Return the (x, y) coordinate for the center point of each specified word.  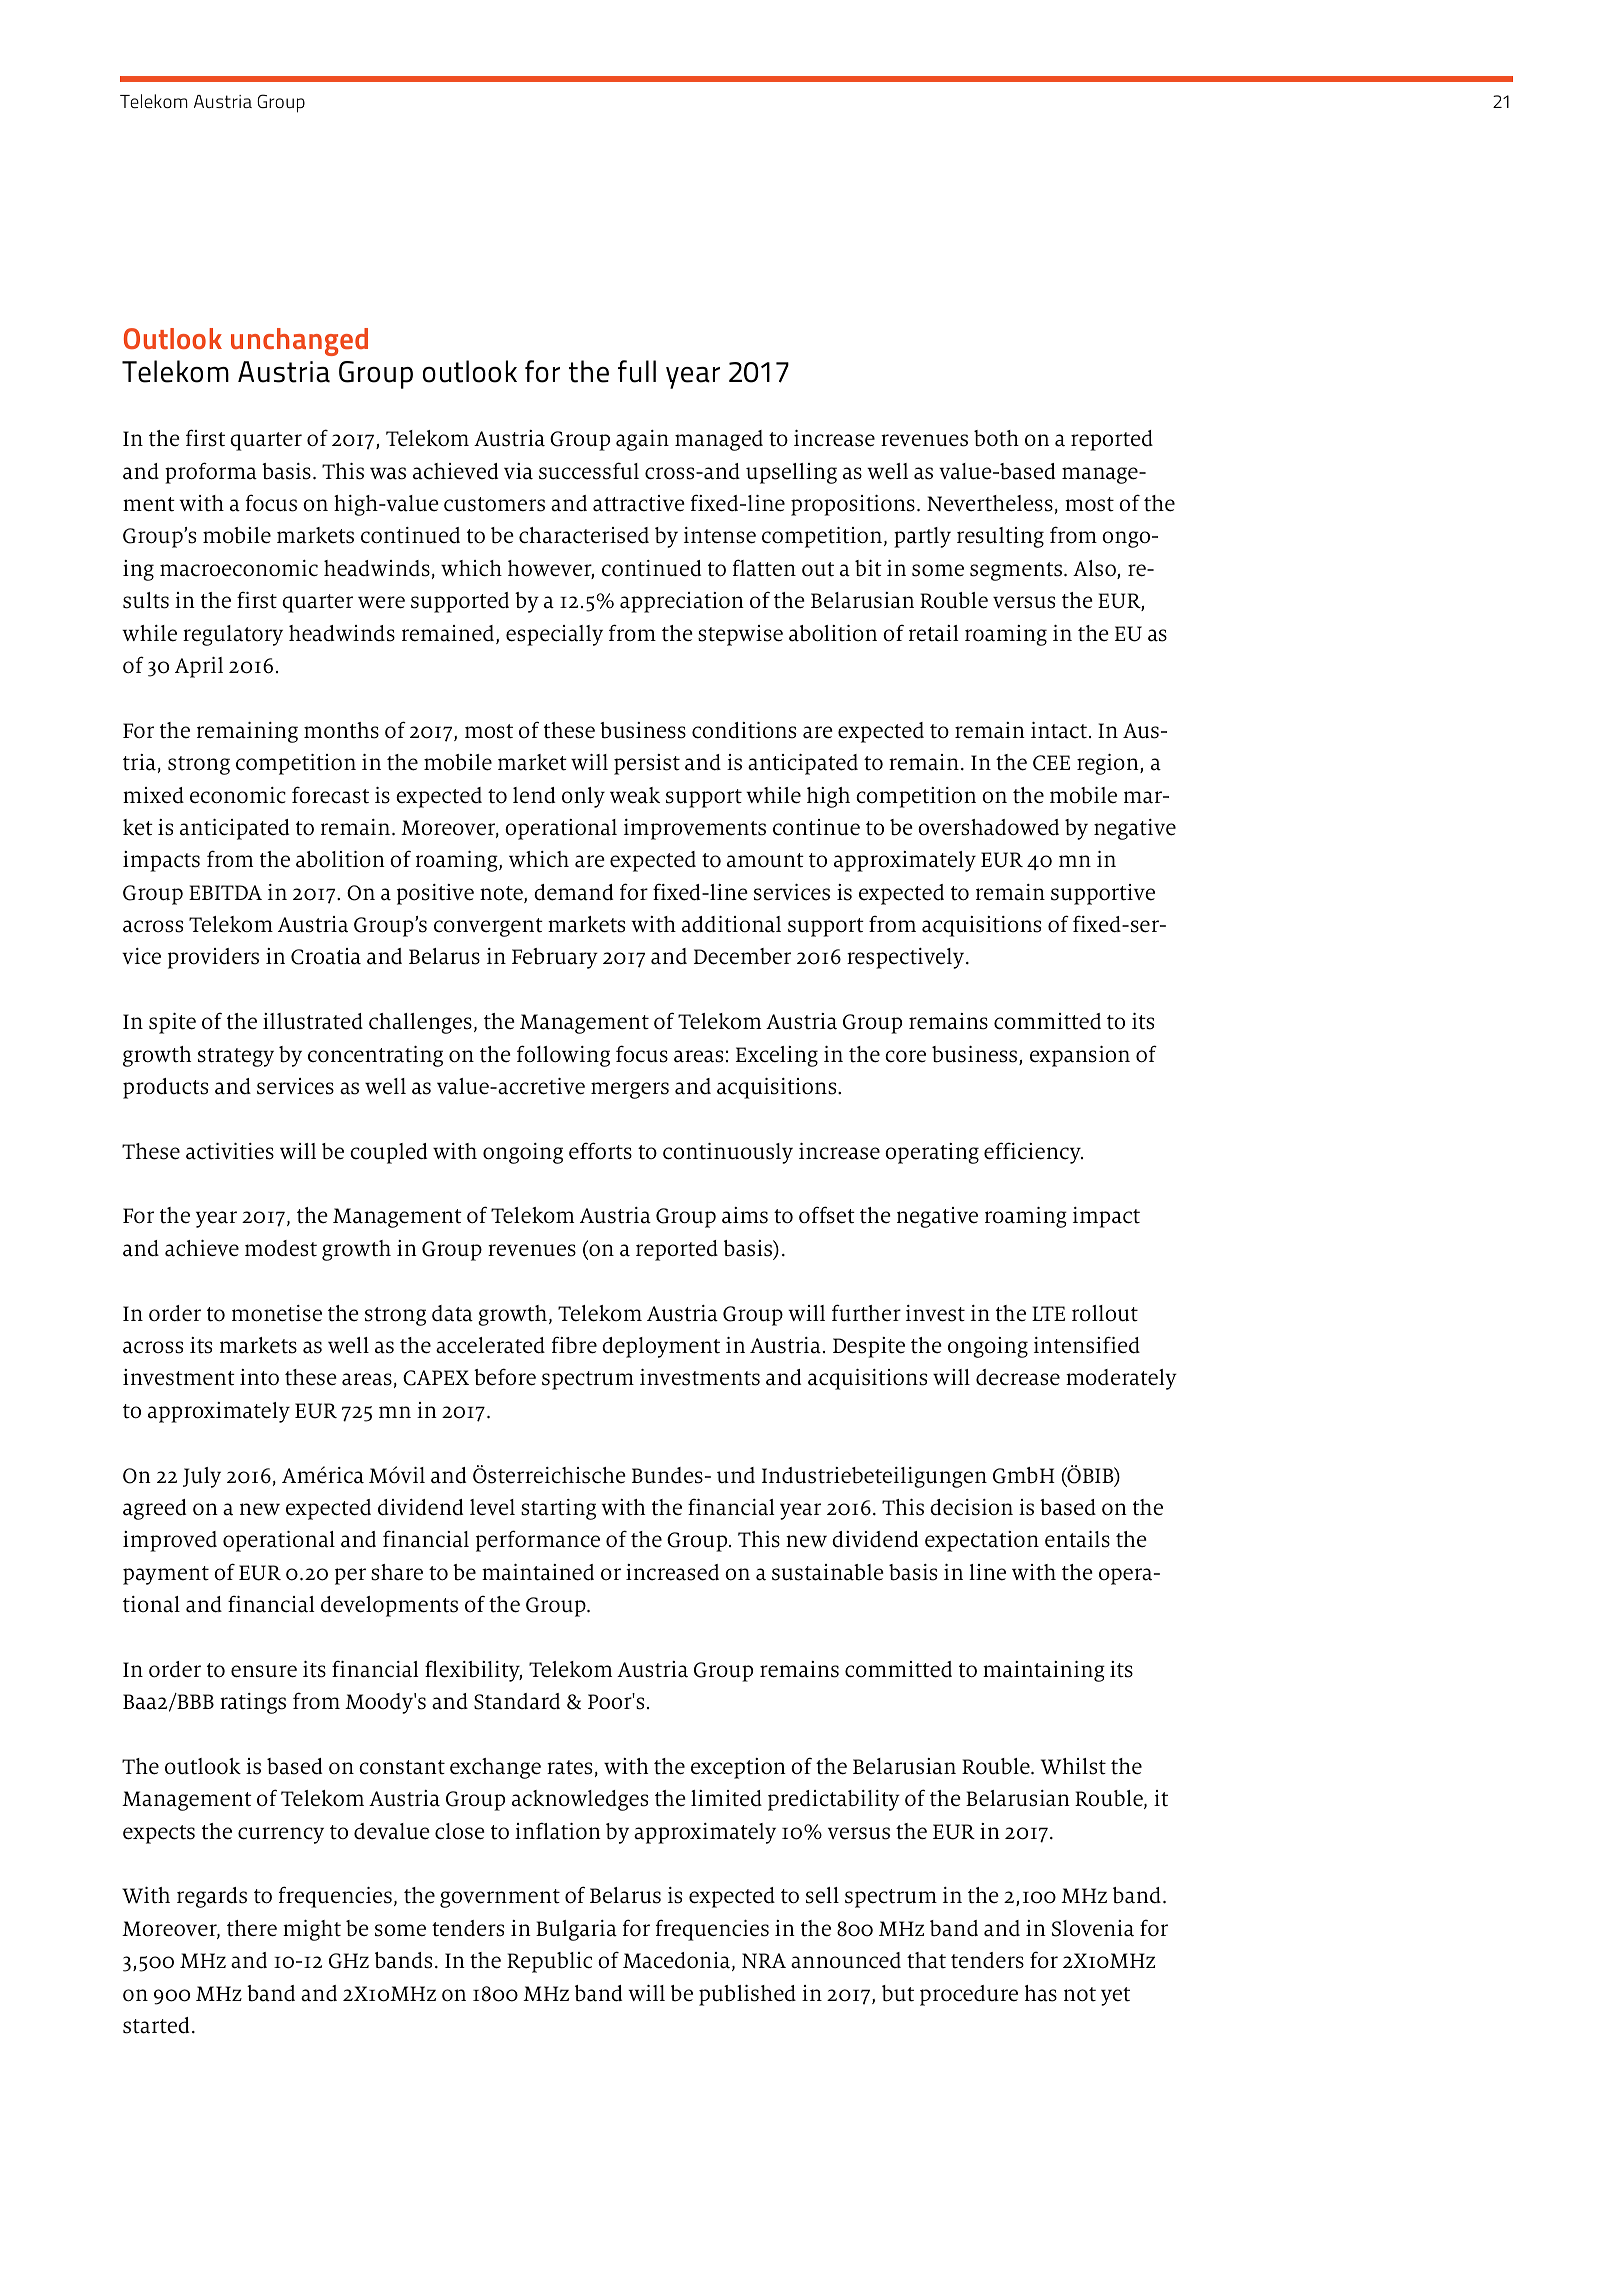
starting (558, 1509)
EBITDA (225, 892)
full (637, 371)
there (252, 1928)
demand (573, 892)
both (996, 438)
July (202, 1477)
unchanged (299, 342)
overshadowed (988, 827)
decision (971, 1507)
